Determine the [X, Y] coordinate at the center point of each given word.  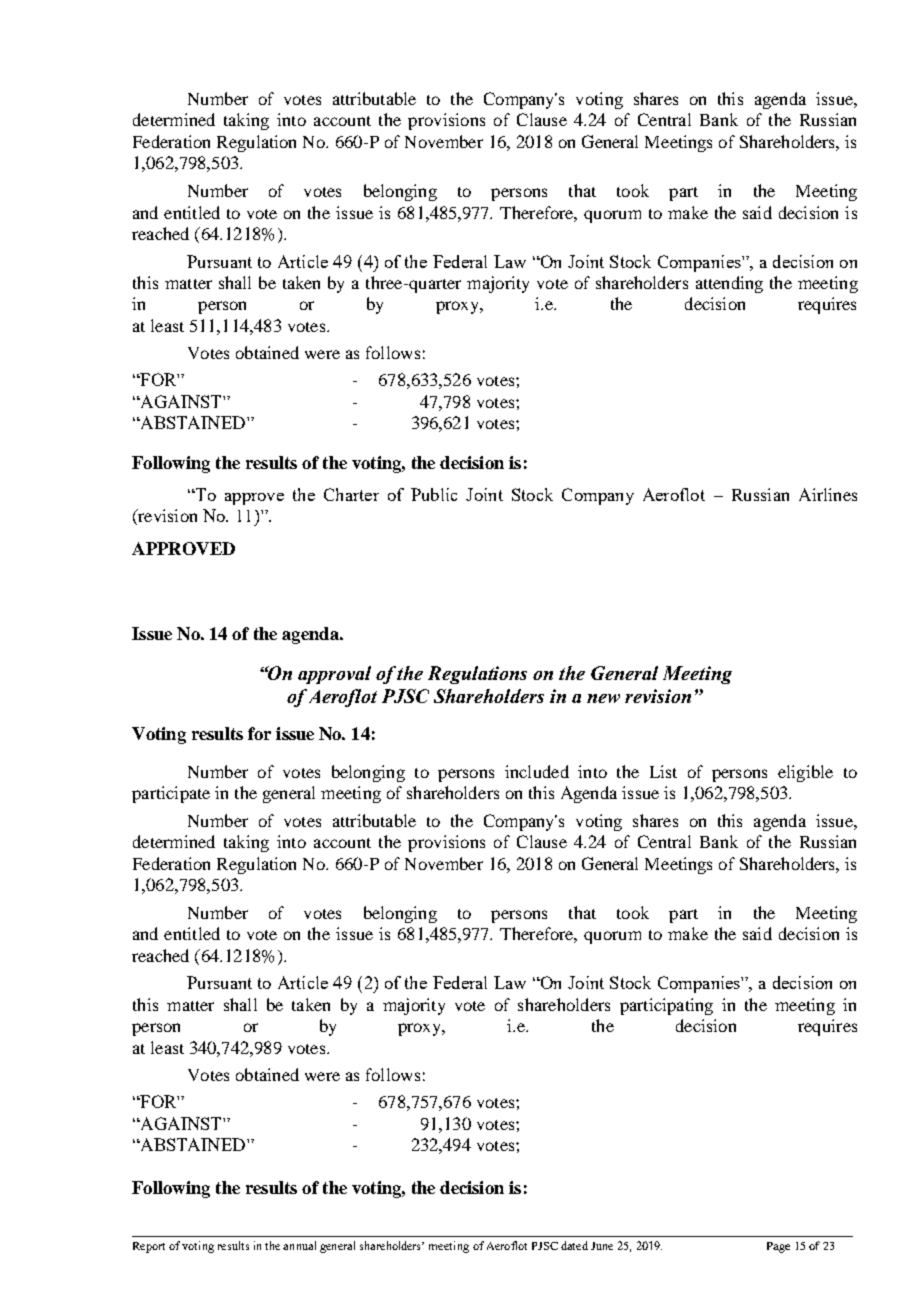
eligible [805, 773]
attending [729, 284]
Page [778, 1247]
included [537, 771]
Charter [351, 494]
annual [299, 1245]
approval [334, 675]
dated [574, 1245]
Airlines [828, 494]
